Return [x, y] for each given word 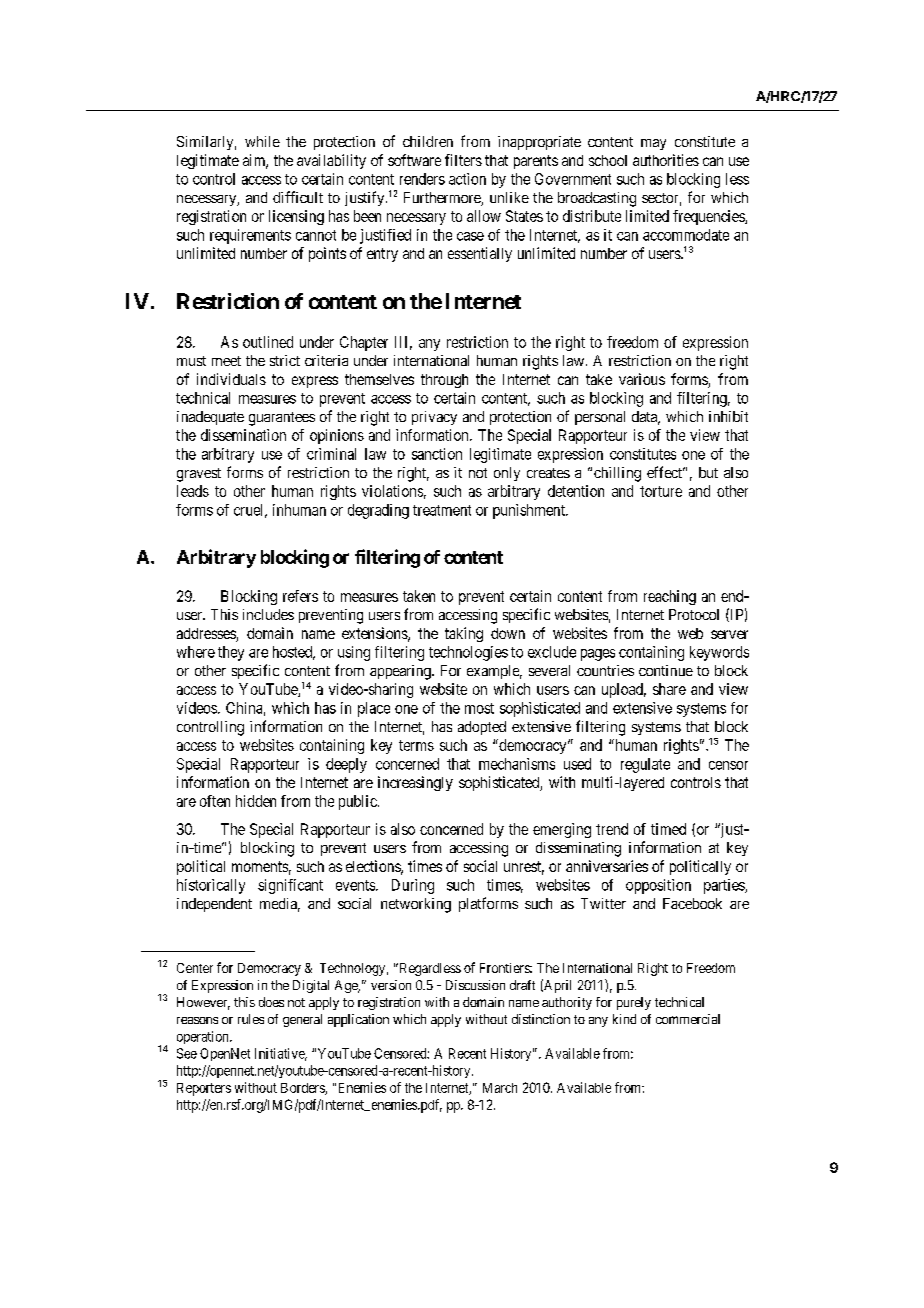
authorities [666, 160]
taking [464, 634]
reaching [670, 597]
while [262, 141]
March [500, 1088]
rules [251, 1019]
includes [268, 614]
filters [463, 160]
